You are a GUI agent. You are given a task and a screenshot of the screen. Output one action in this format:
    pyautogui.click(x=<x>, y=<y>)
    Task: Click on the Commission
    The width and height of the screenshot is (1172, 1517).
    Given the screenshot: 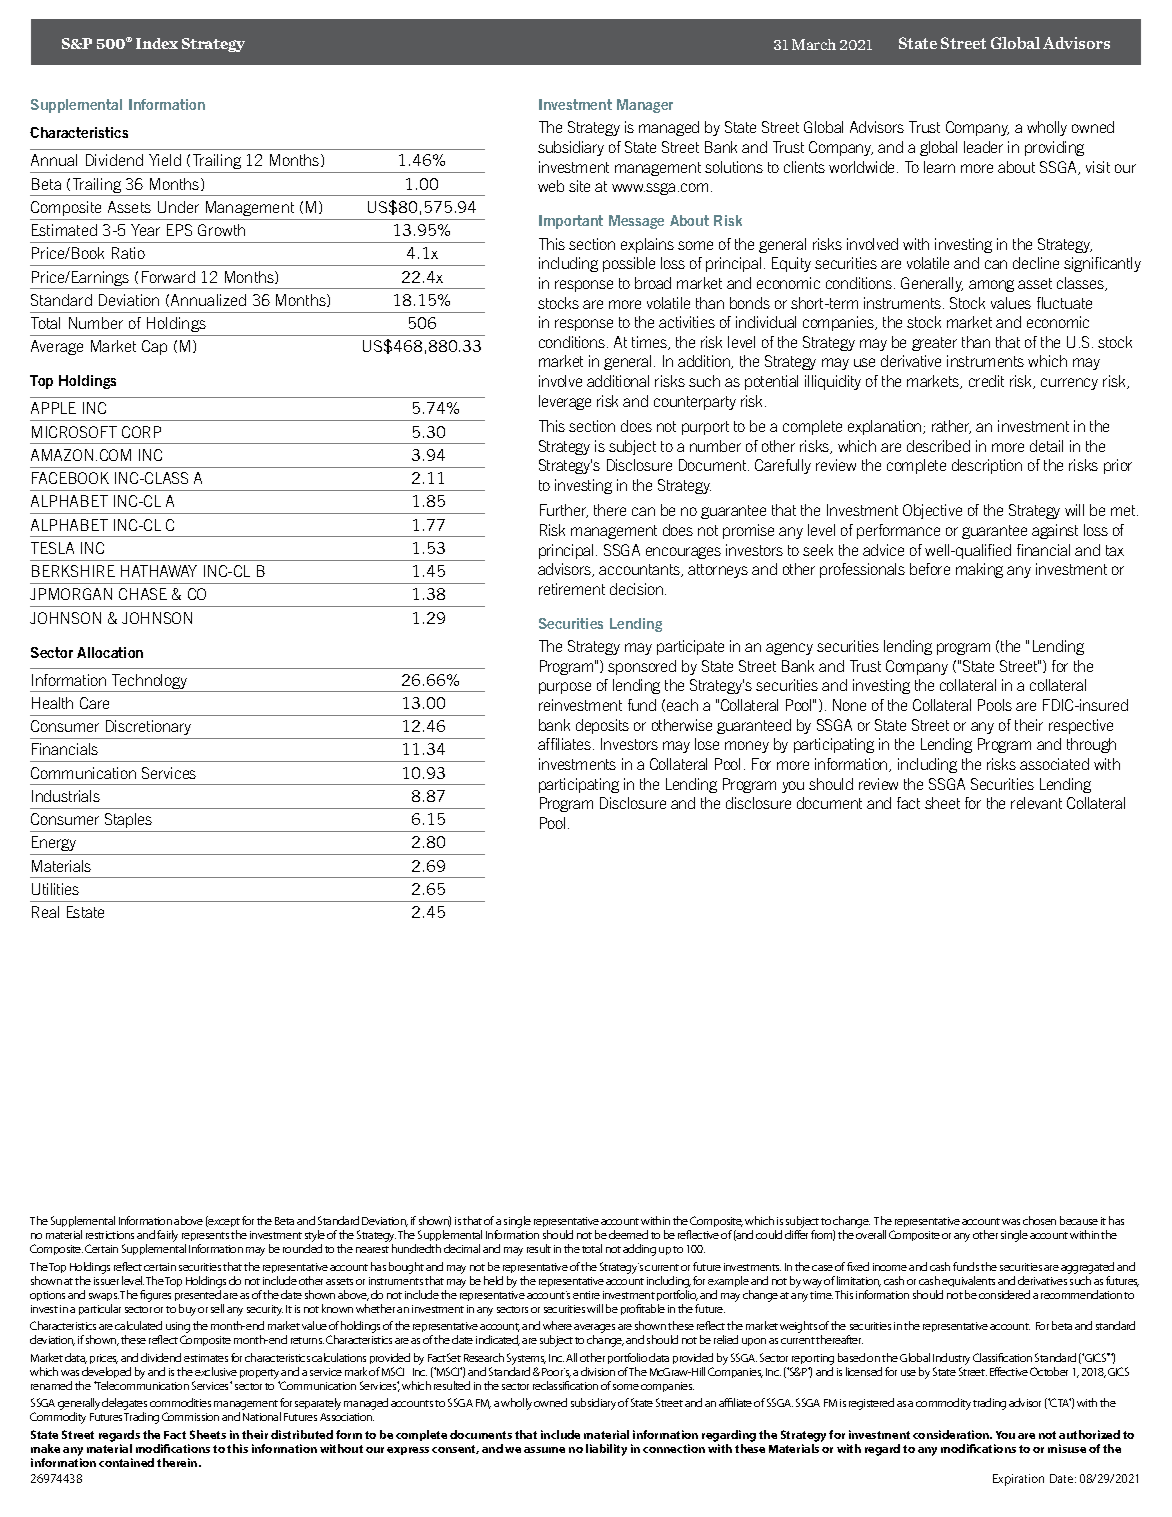 What is the action you would take?
    pyautogui.click(x=190, y=1416)
